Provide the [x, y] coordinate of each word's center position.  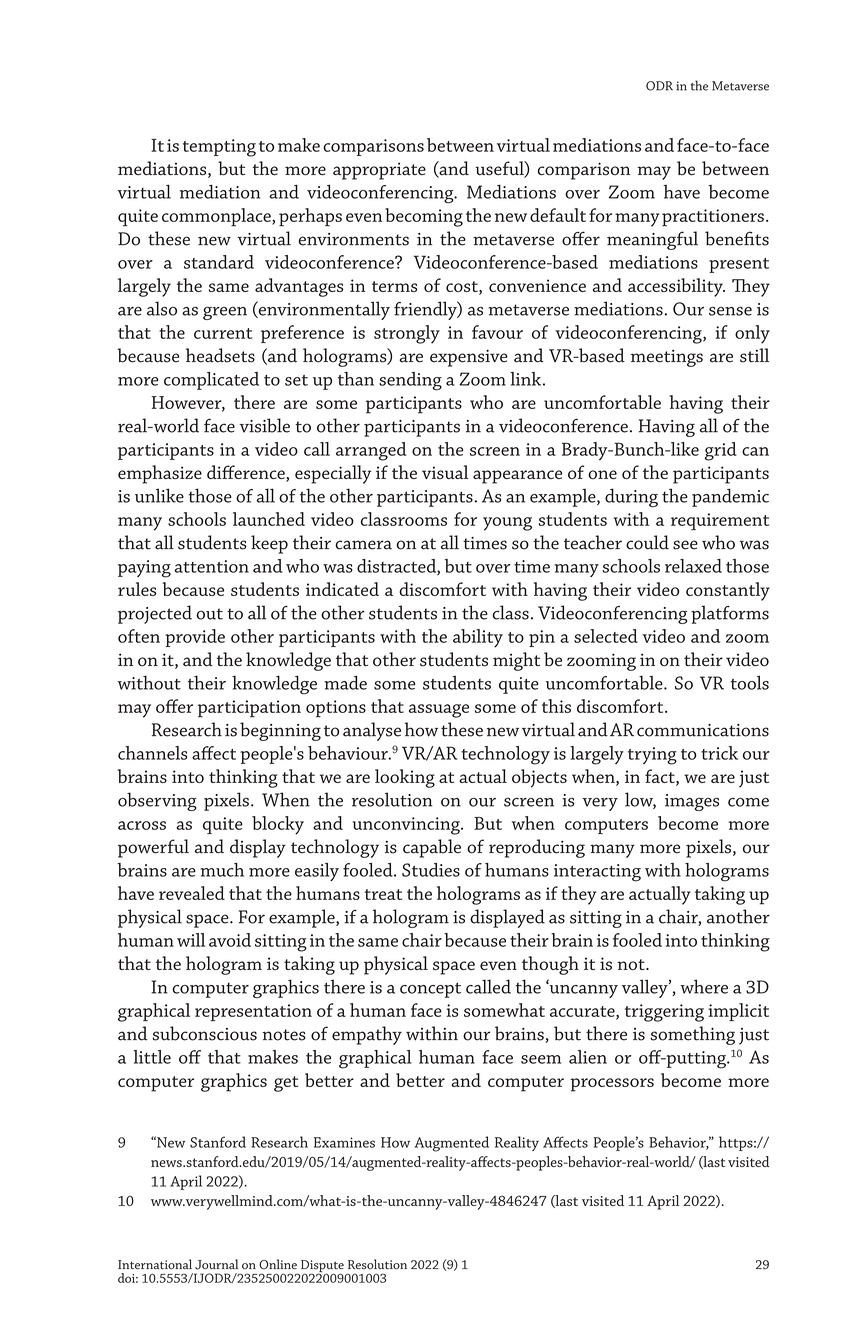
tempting [219, 148]
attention [211, 566]
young [507, 524]
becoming [424, 217]
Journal [216, 1264]
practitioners [713, 218]
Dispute [321, 1267]
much [222, 870]
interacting [597, 873]
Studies [431, 870]
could [647, 542]
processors [612, 1085]
